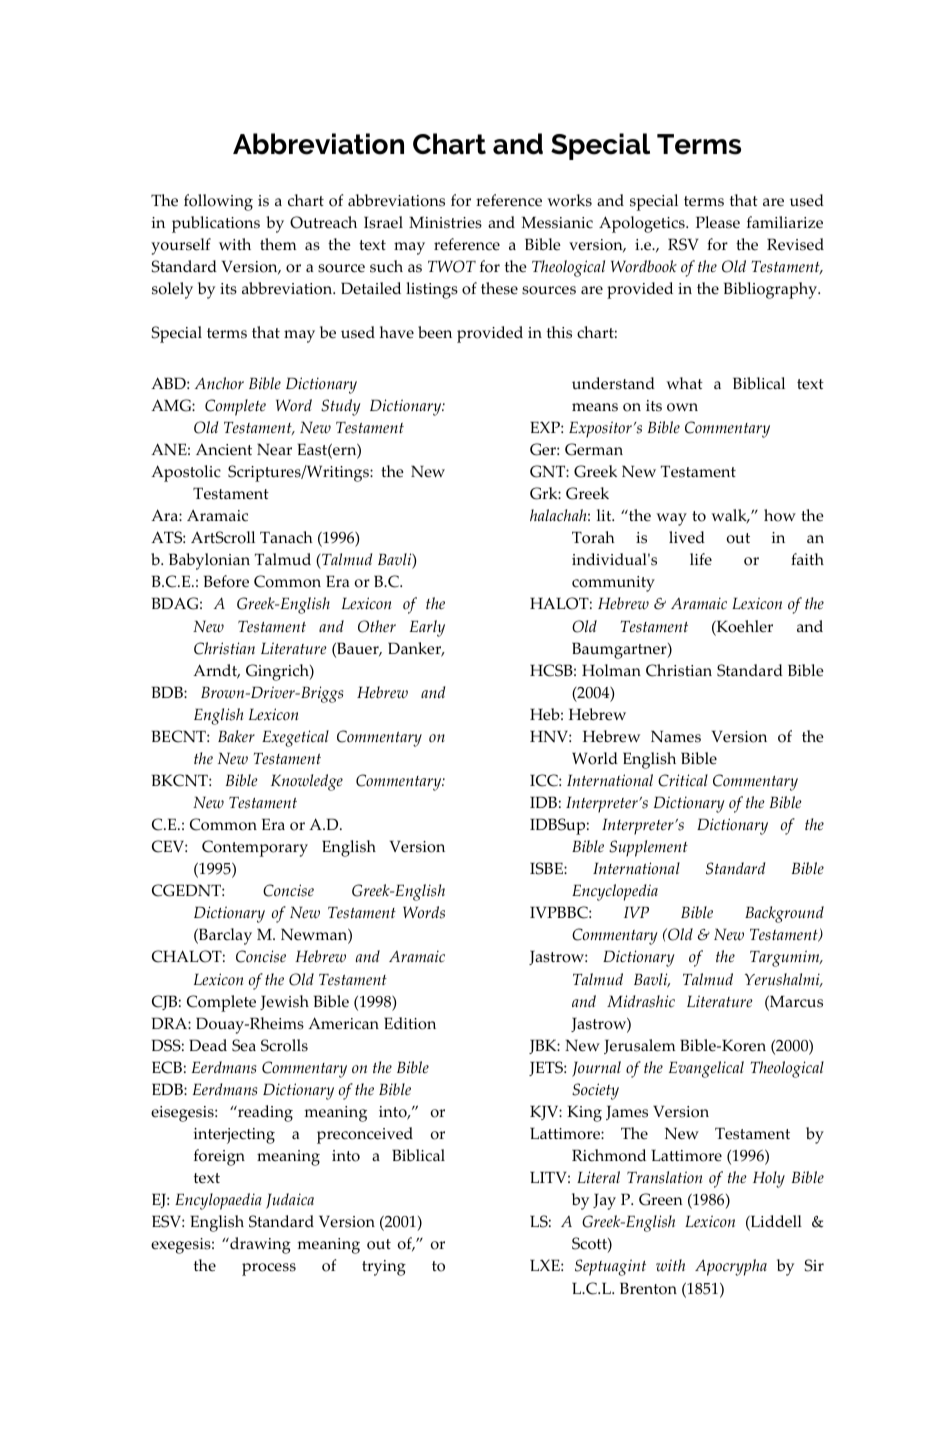  What do you see at coordinates (216, 224) in the document?
I see `publications` at bounding box center [216, 224].
